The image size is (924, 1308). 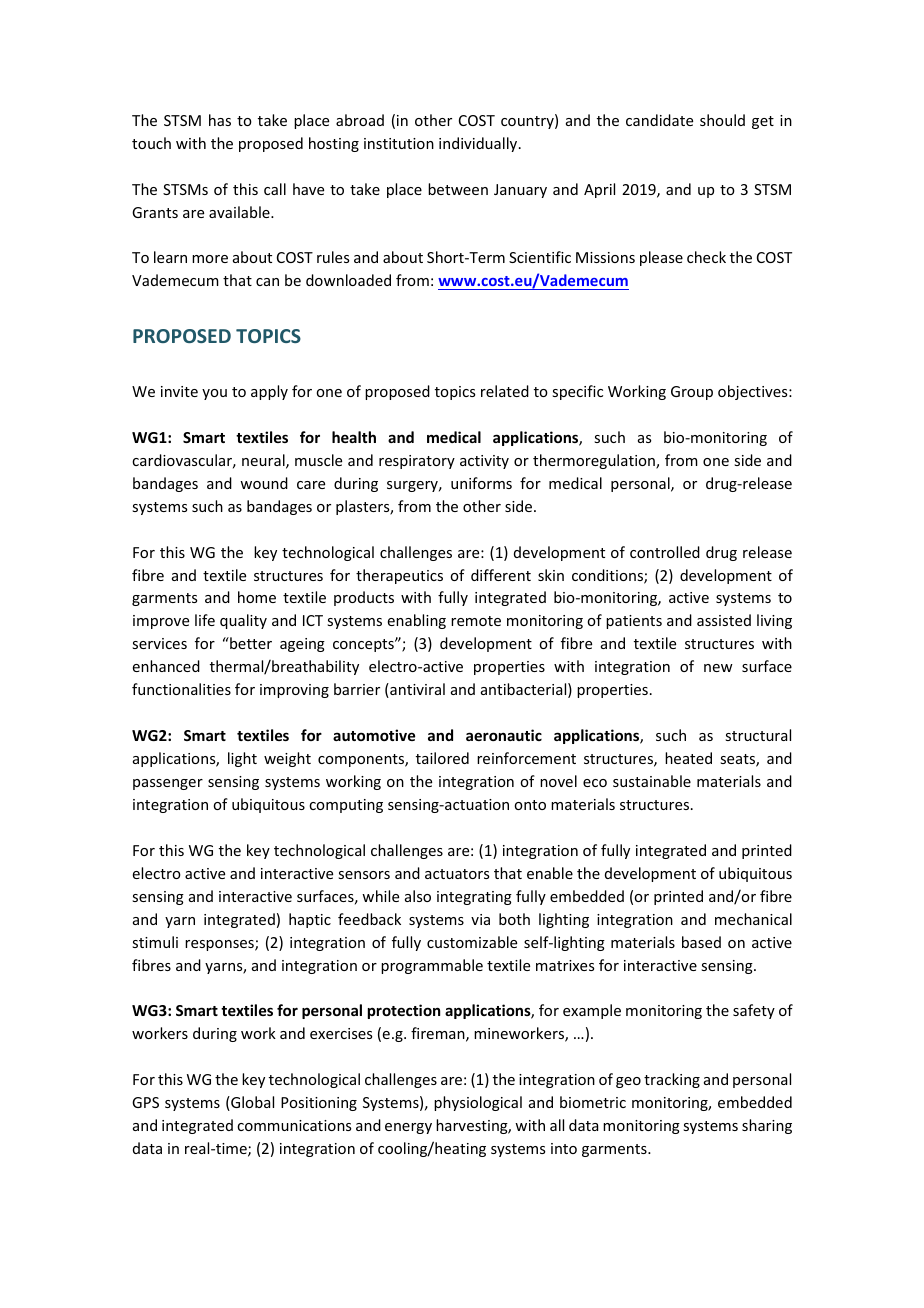 What do you see at coordinates (251, 1103) in the screenshot?
I see `Global` at bounding box center [251, 1103].
